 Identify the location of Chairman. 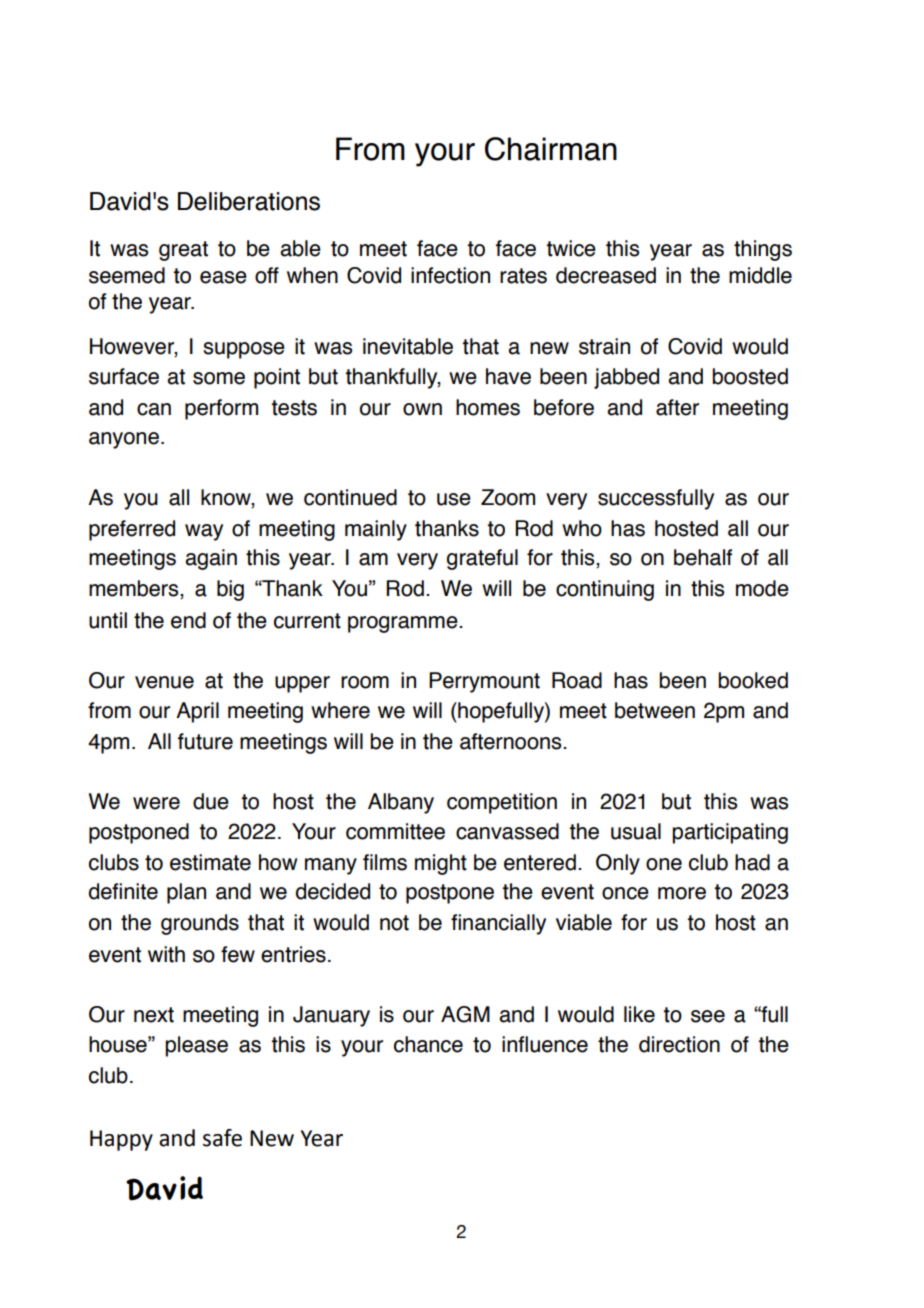
(551, 149).
